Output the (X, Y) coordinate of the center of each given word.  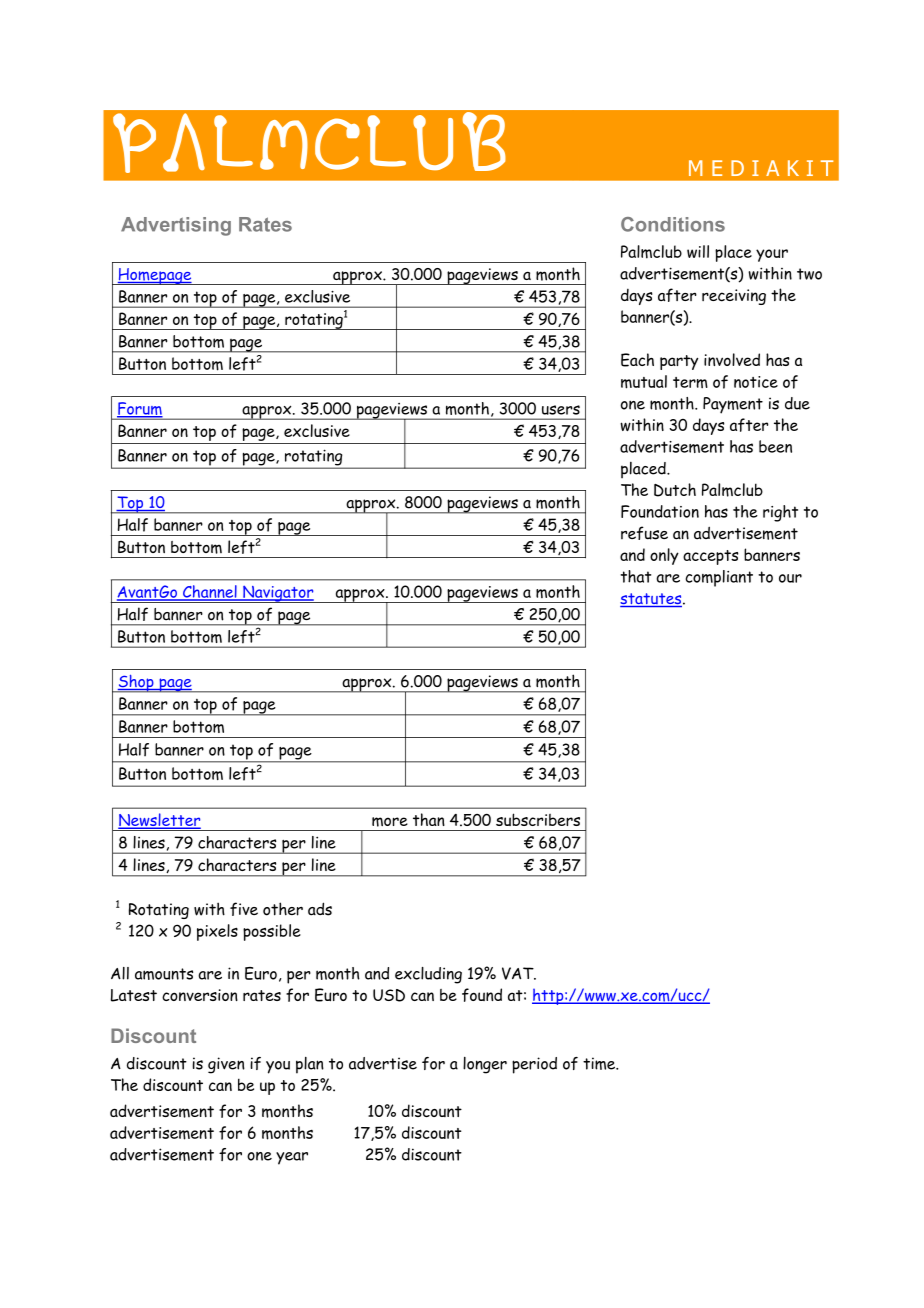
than (429, 819)
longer (485, 1065)
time (600, 1063)
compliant (719, 578)
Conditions (673, 224)
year (292, 1158)
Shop (136, 684)
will (698, 251)
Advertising (176, 226)
